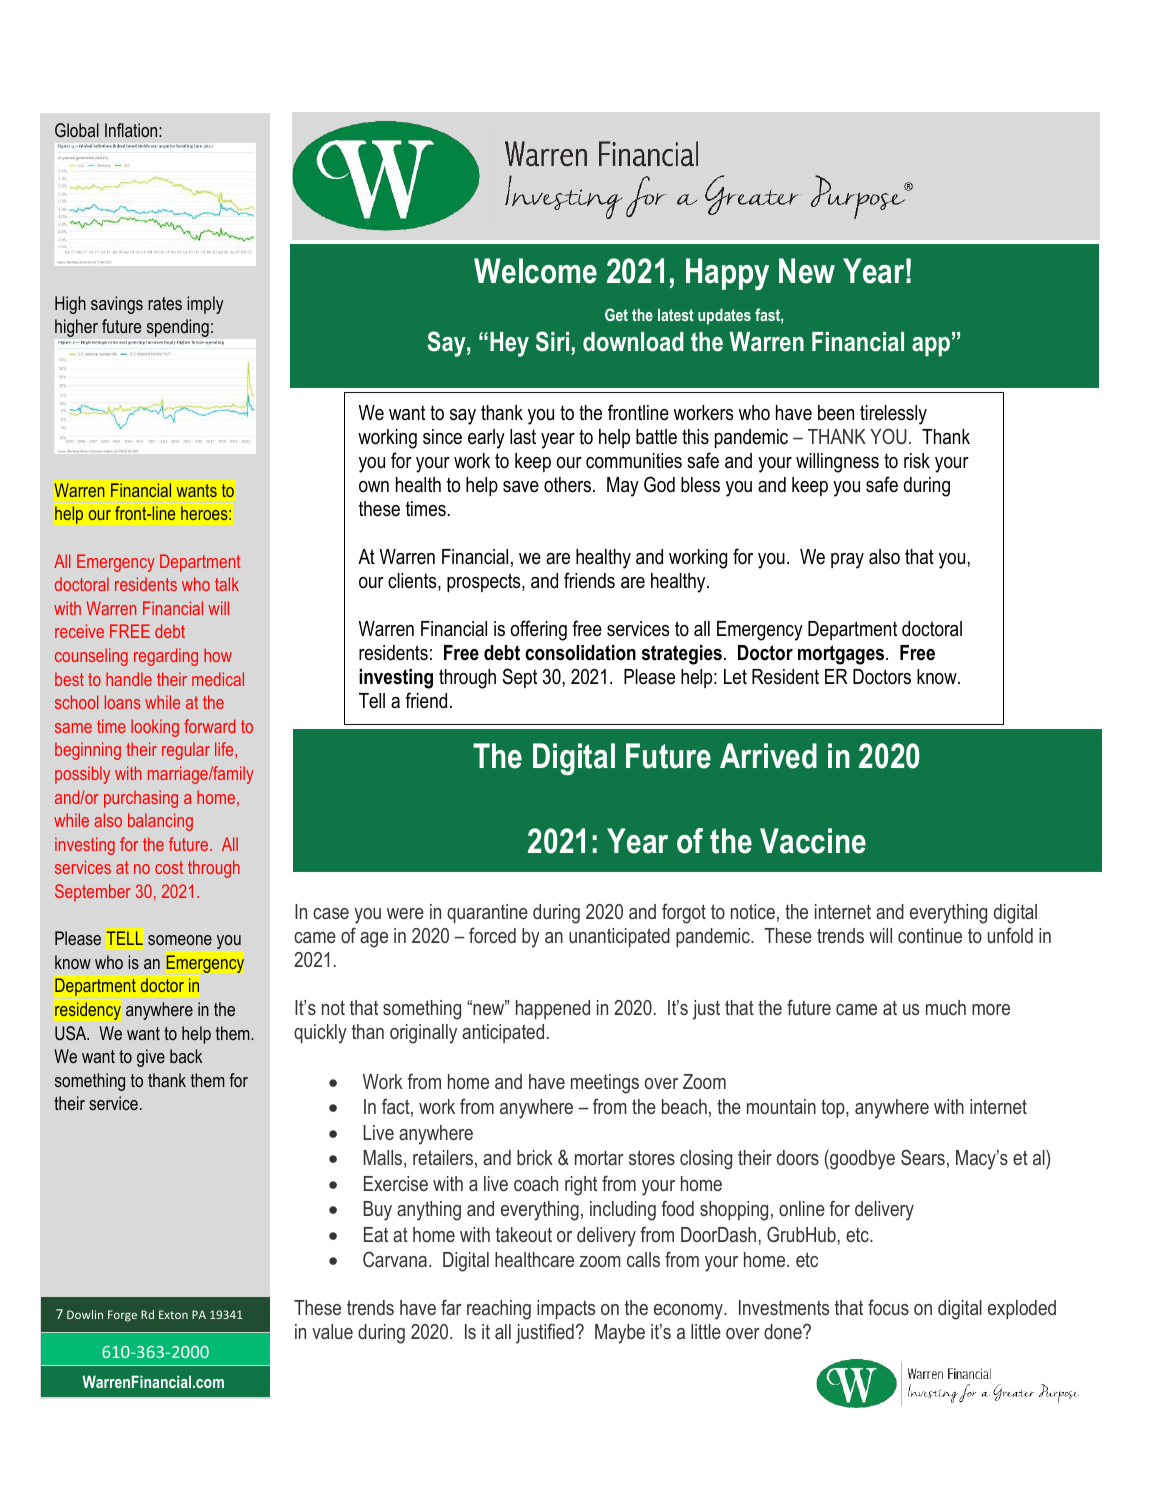 The width and height of the screenshot is (1166, 1509). I want to click on regarding, so click(166, 657).
